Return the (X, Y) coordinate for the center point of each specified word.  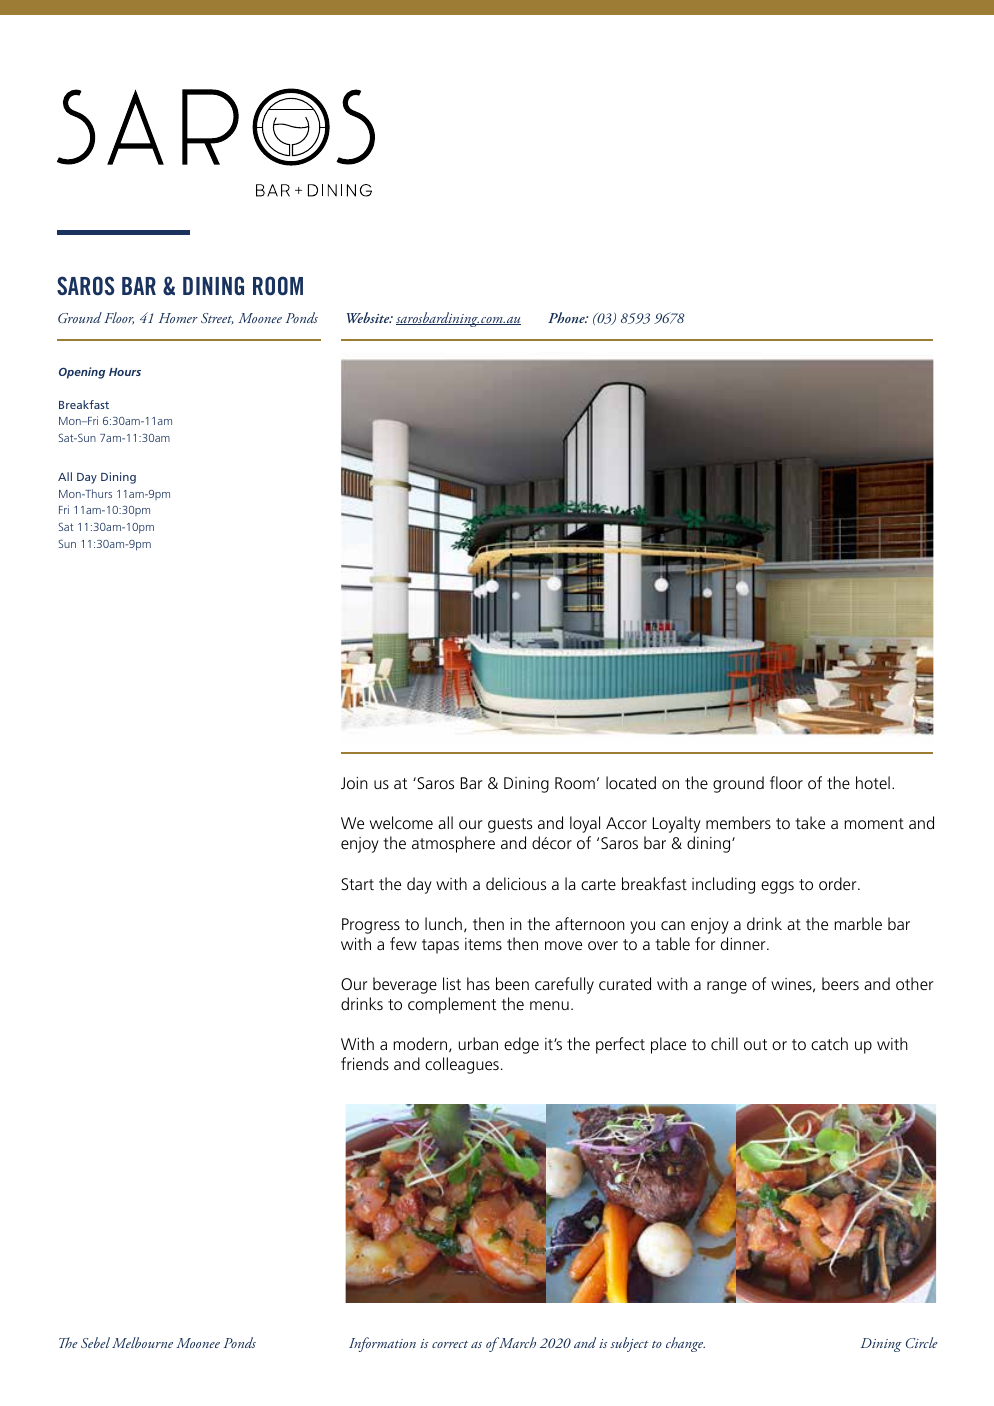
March (516, 1342)
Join (354, 783)
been (512, 983)
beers (840, 983)
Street (217, 319)
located (631, 782)
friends (365, 1063)
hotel (873, 782)
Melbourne (142, 1342)
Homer (178, 318)
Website (369, 317)
